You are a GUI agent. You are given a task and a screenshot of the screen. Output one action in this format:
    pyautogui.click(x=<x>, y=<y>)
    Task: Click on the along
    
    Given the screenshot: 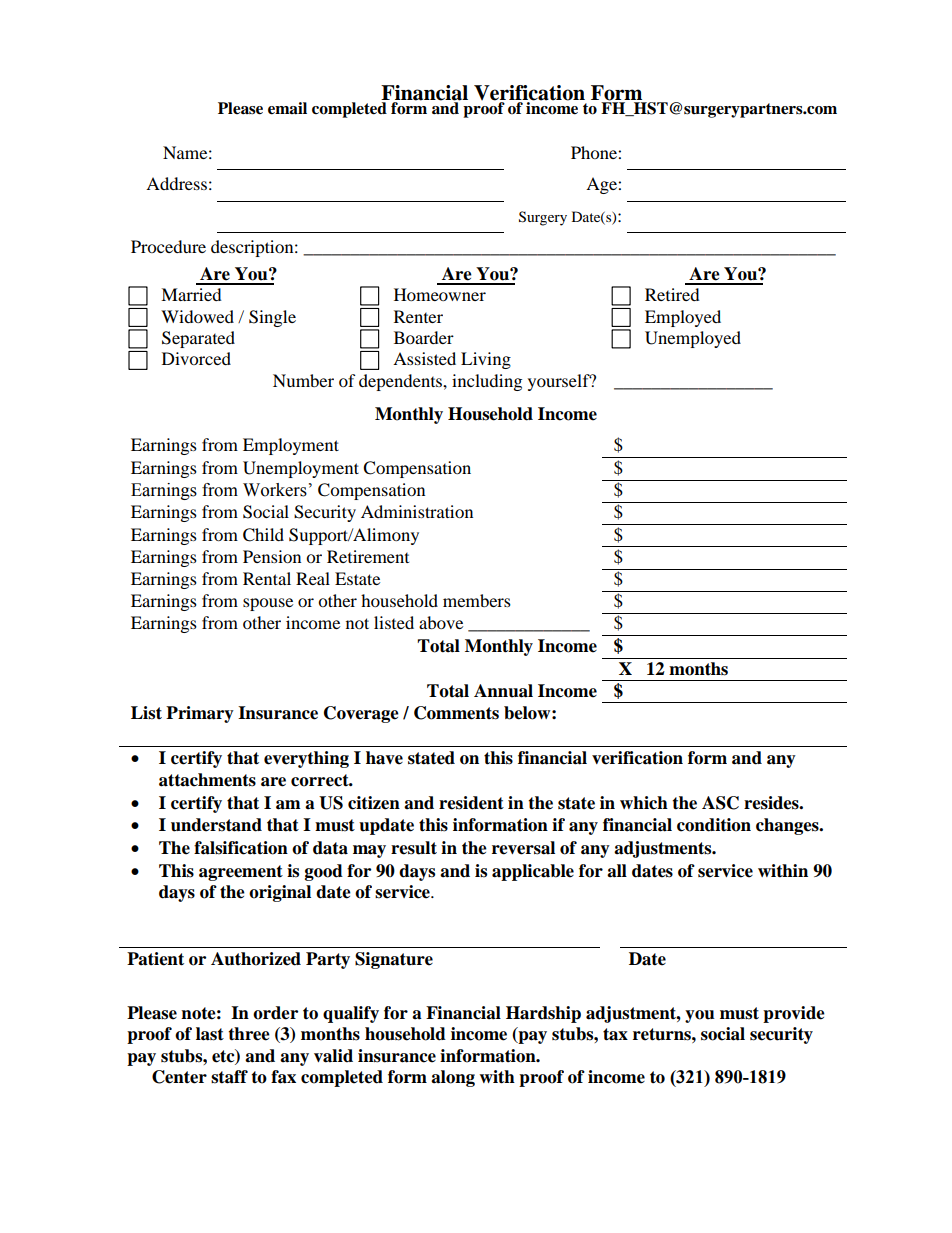 What is the action you would take?
    pyautogui.click(x=453, y=1078)
